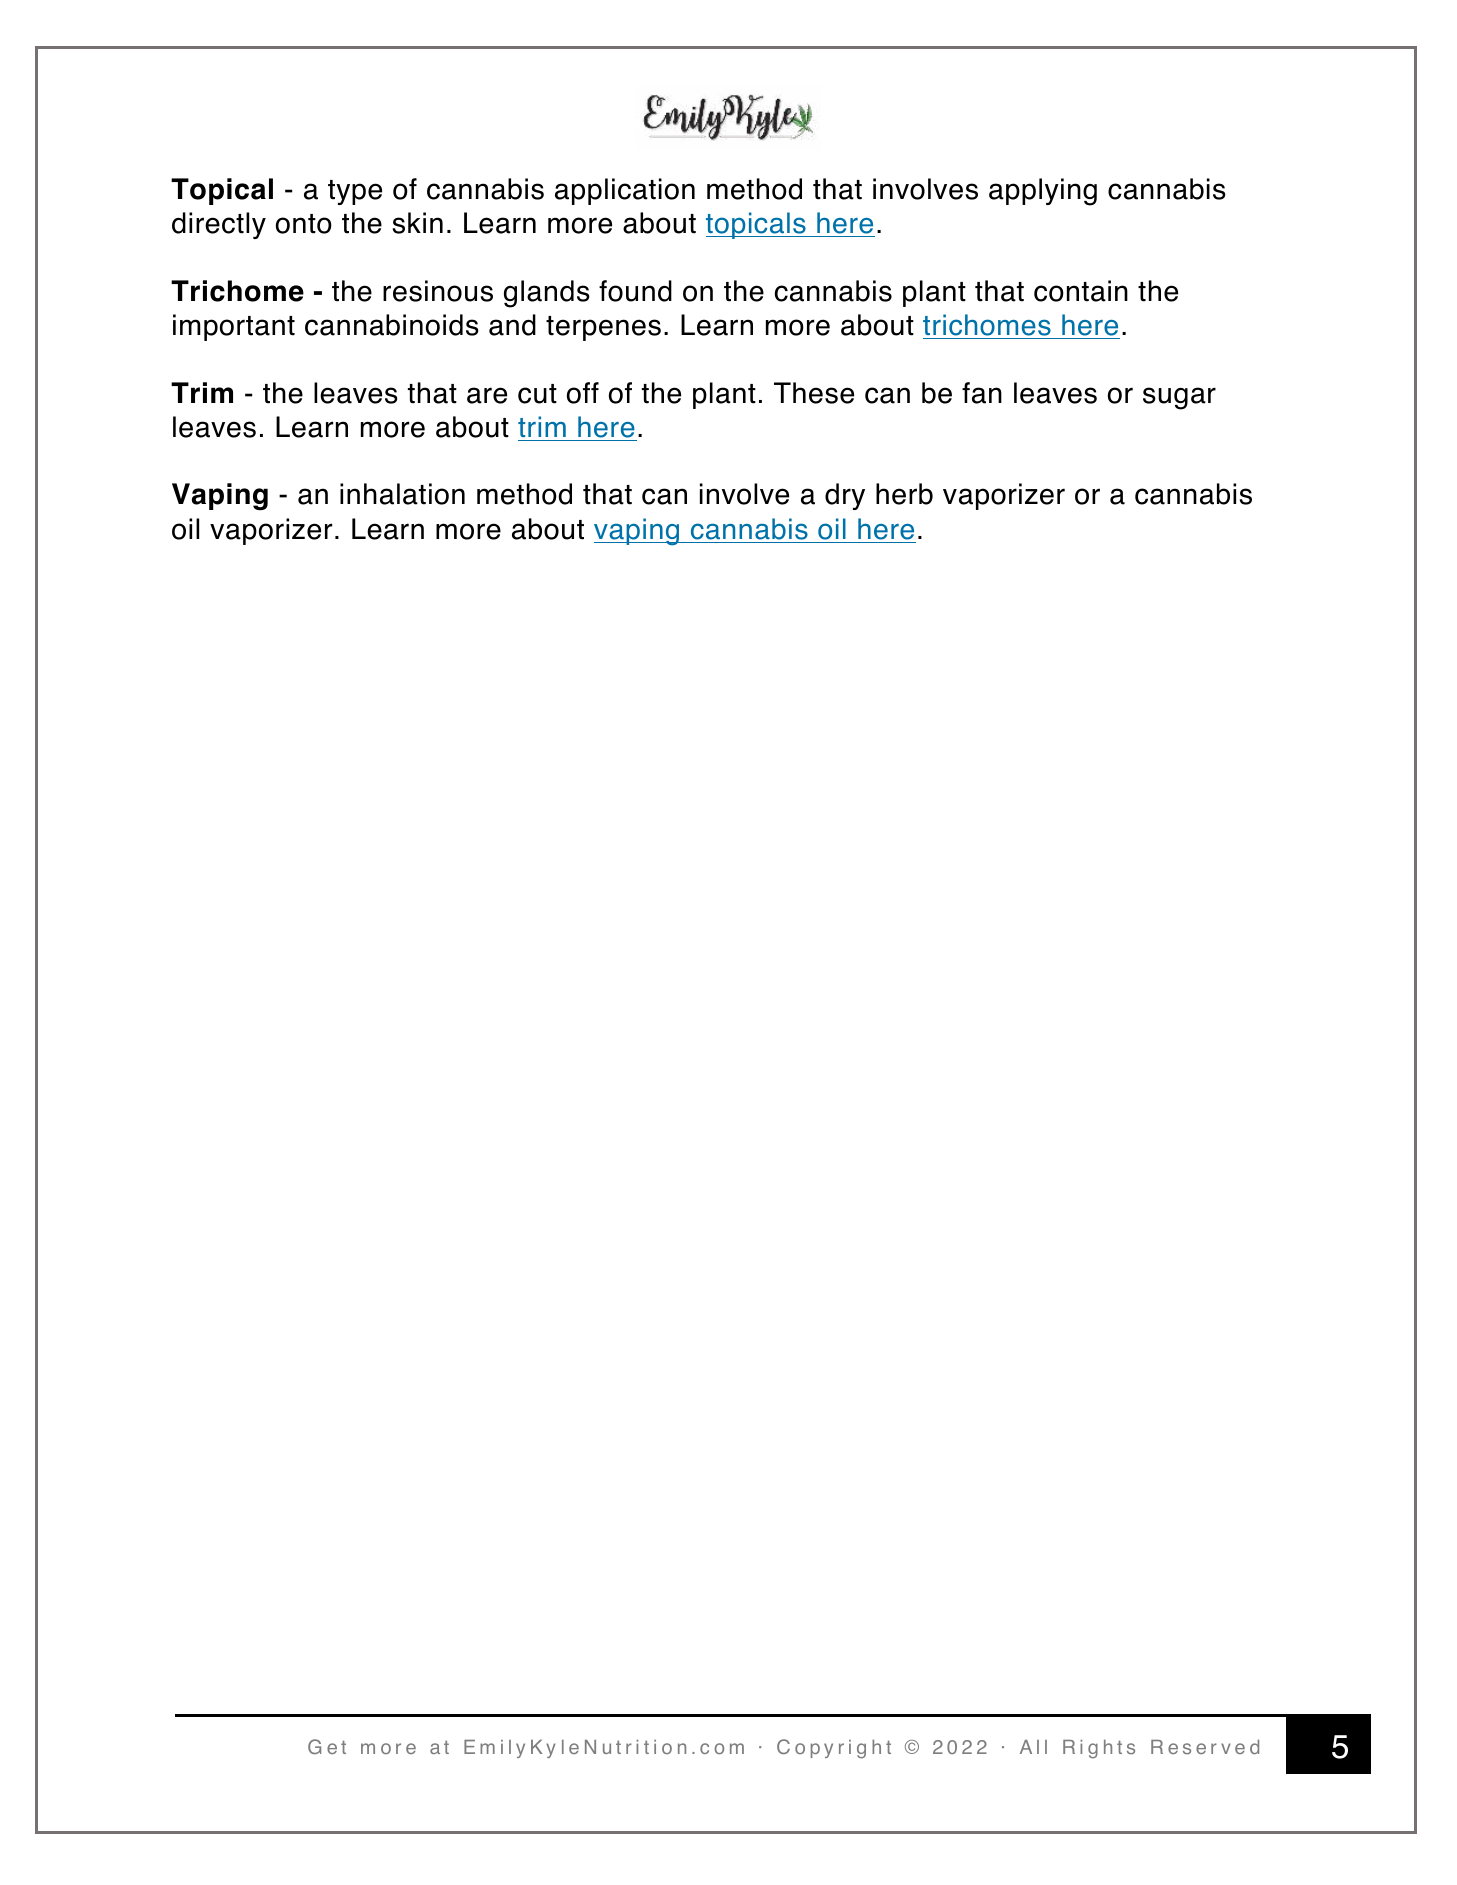 Image resolution: width=1457 pixels, height=1885 pixels. I want to click on sugar, so click(1179, 398).
